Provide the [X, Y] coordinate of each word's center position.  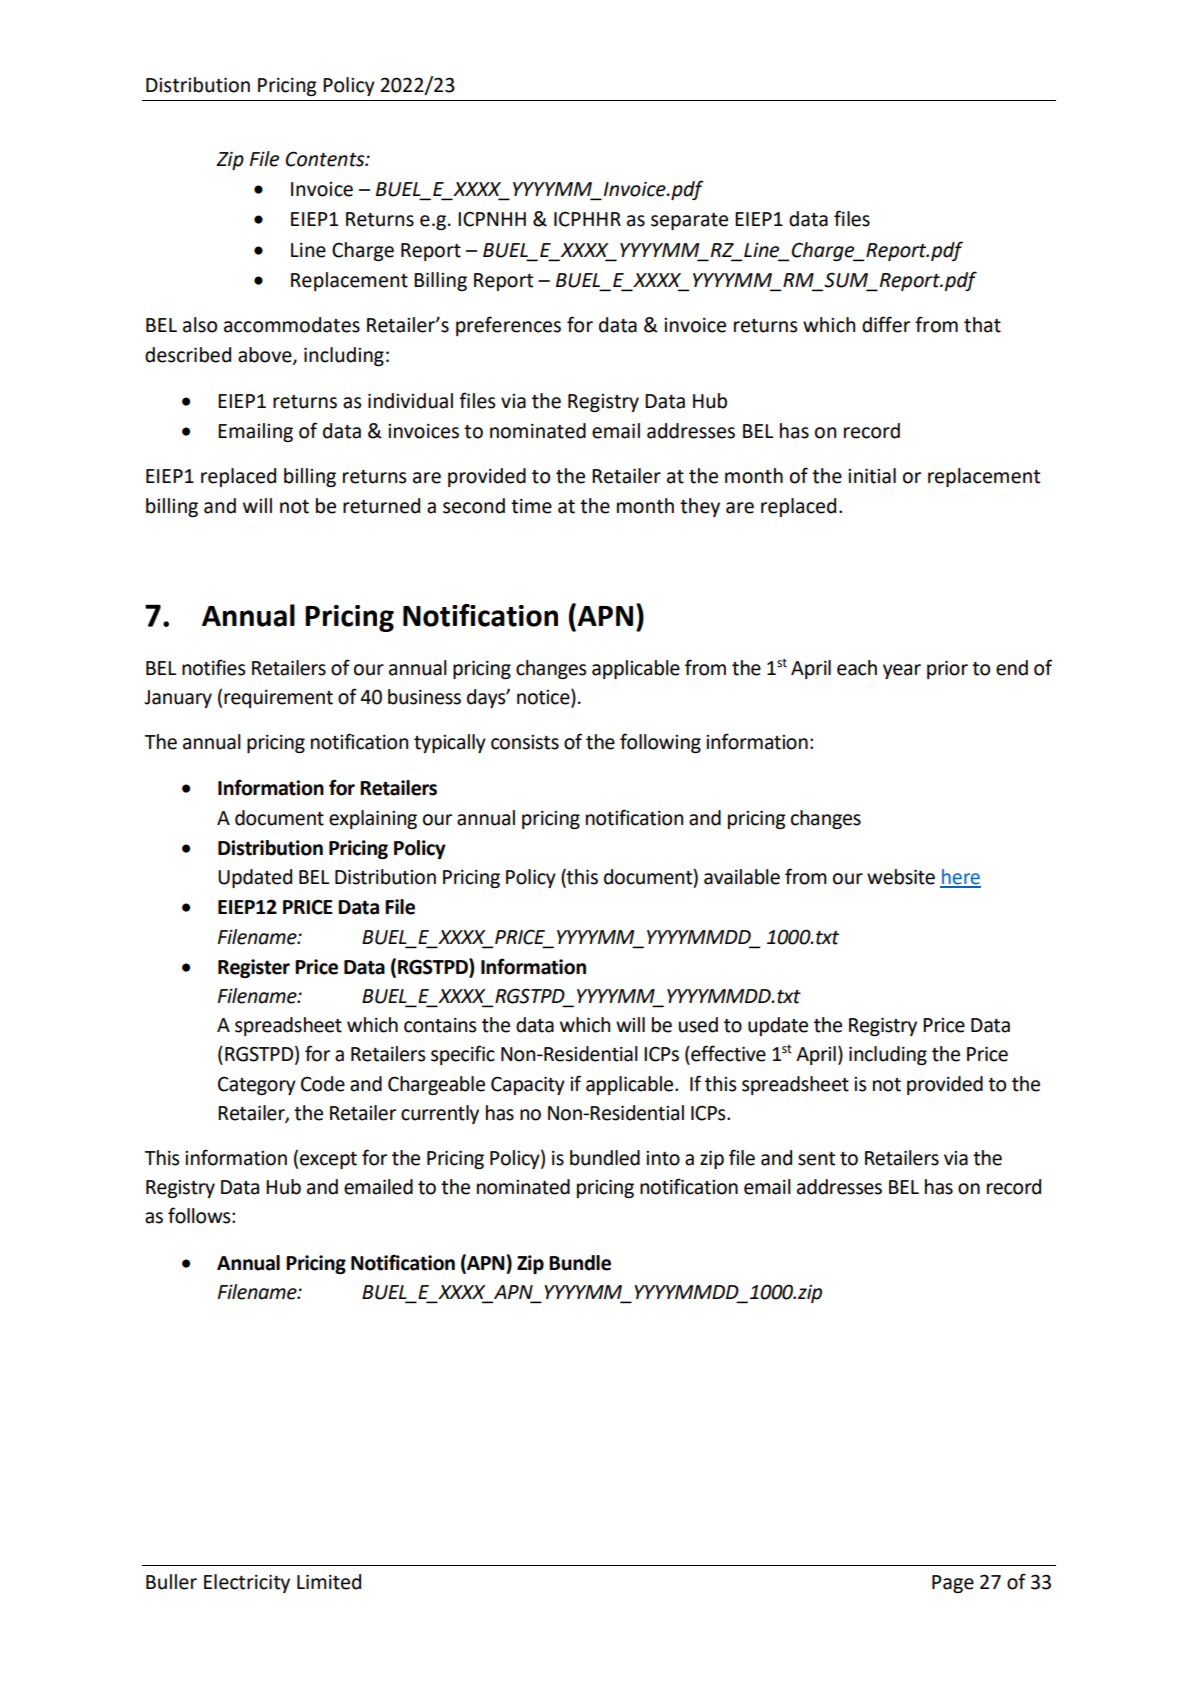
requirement [278, 699]
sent [816, 1159]
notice [544, 698]
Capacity [528, 1085]
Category [257, 1085]
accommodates [292, 325]
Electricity [247, 1583]
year [902, 671]
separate [689, 221]
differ [886, 324]
